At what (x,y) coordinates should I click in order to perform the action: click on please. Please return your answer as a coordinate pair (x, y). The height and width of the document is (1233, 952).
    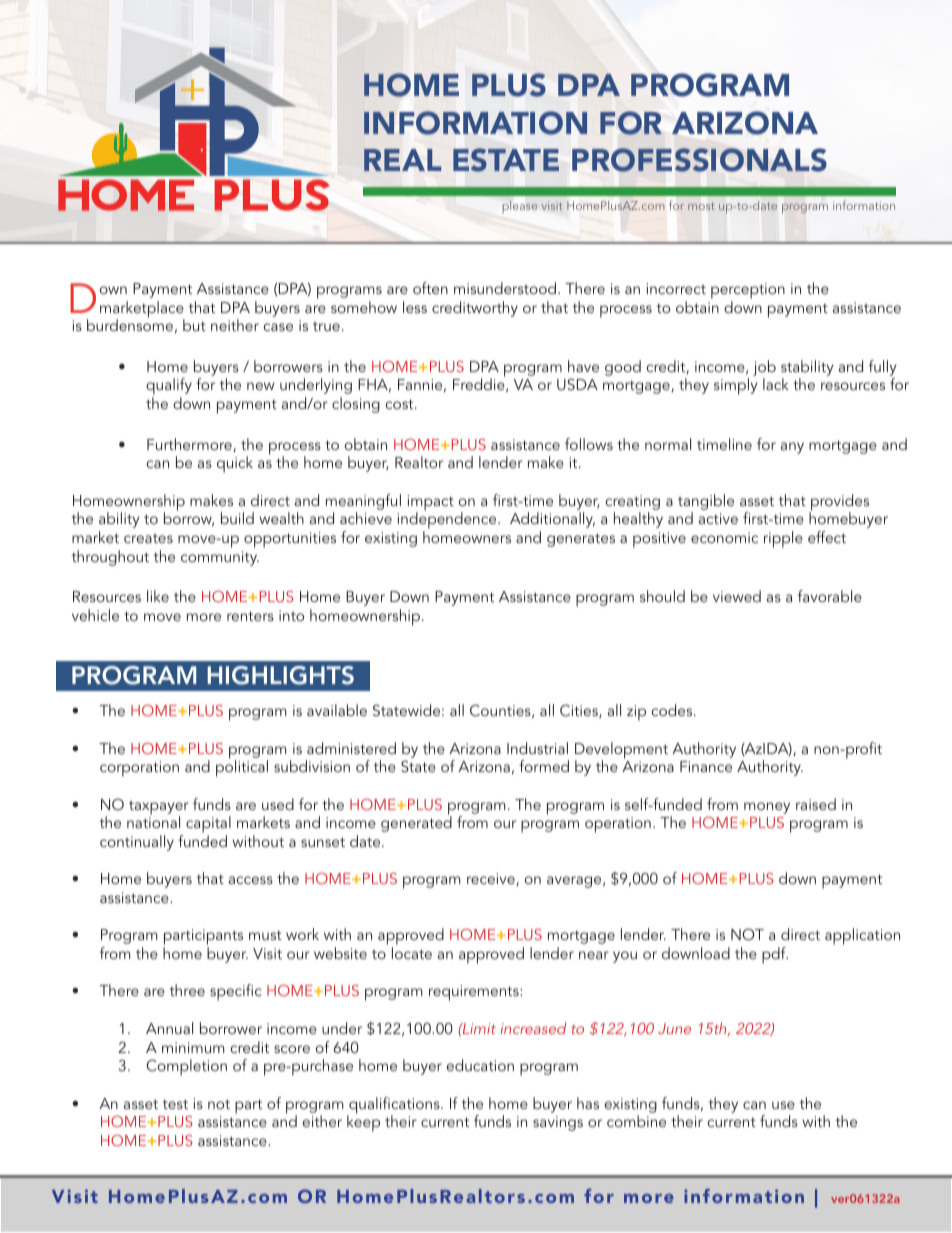
    Looking at the image, I should click on (520, 206).
